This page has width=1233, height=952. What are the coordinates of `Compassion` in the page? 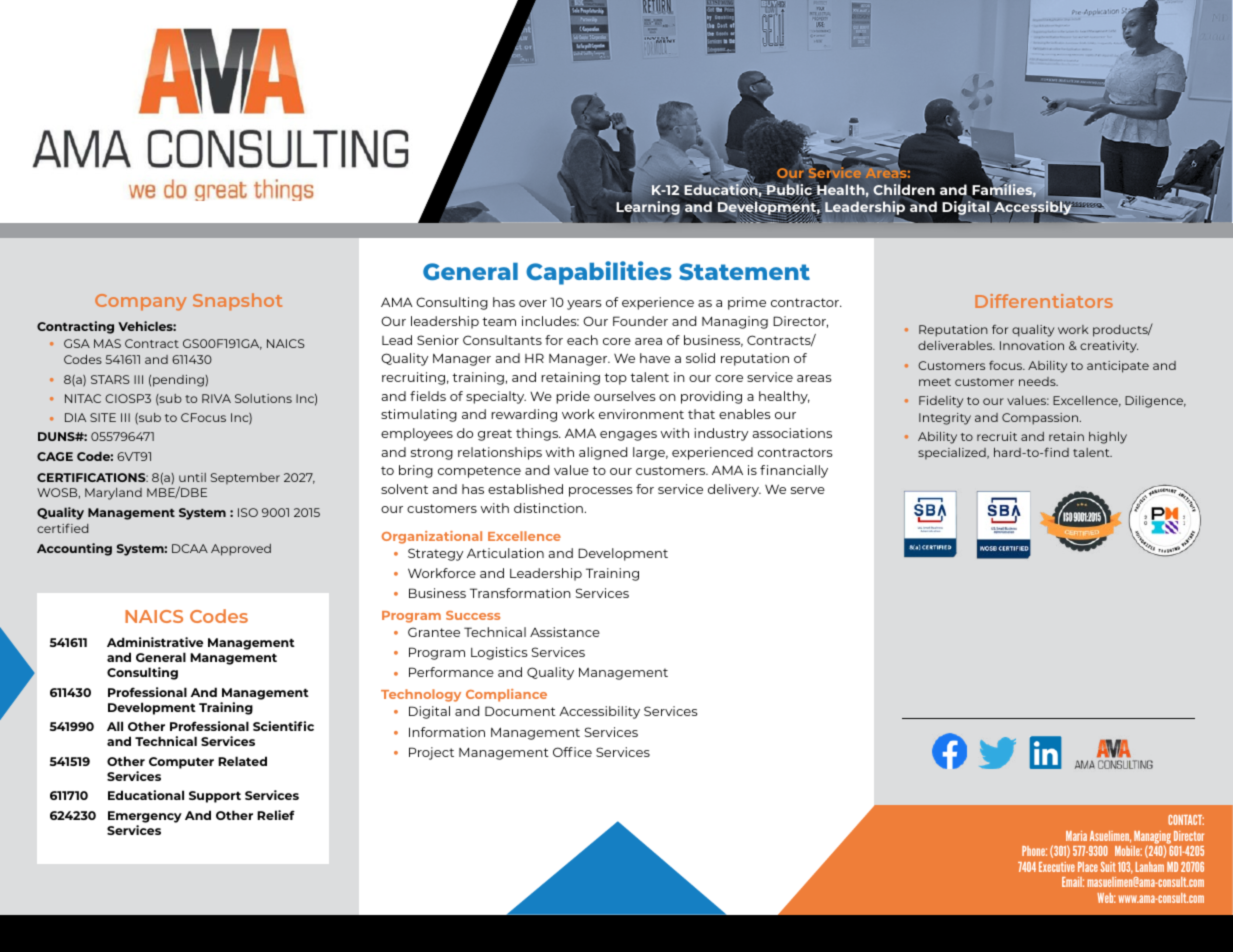 It's located at (1041, 419).
